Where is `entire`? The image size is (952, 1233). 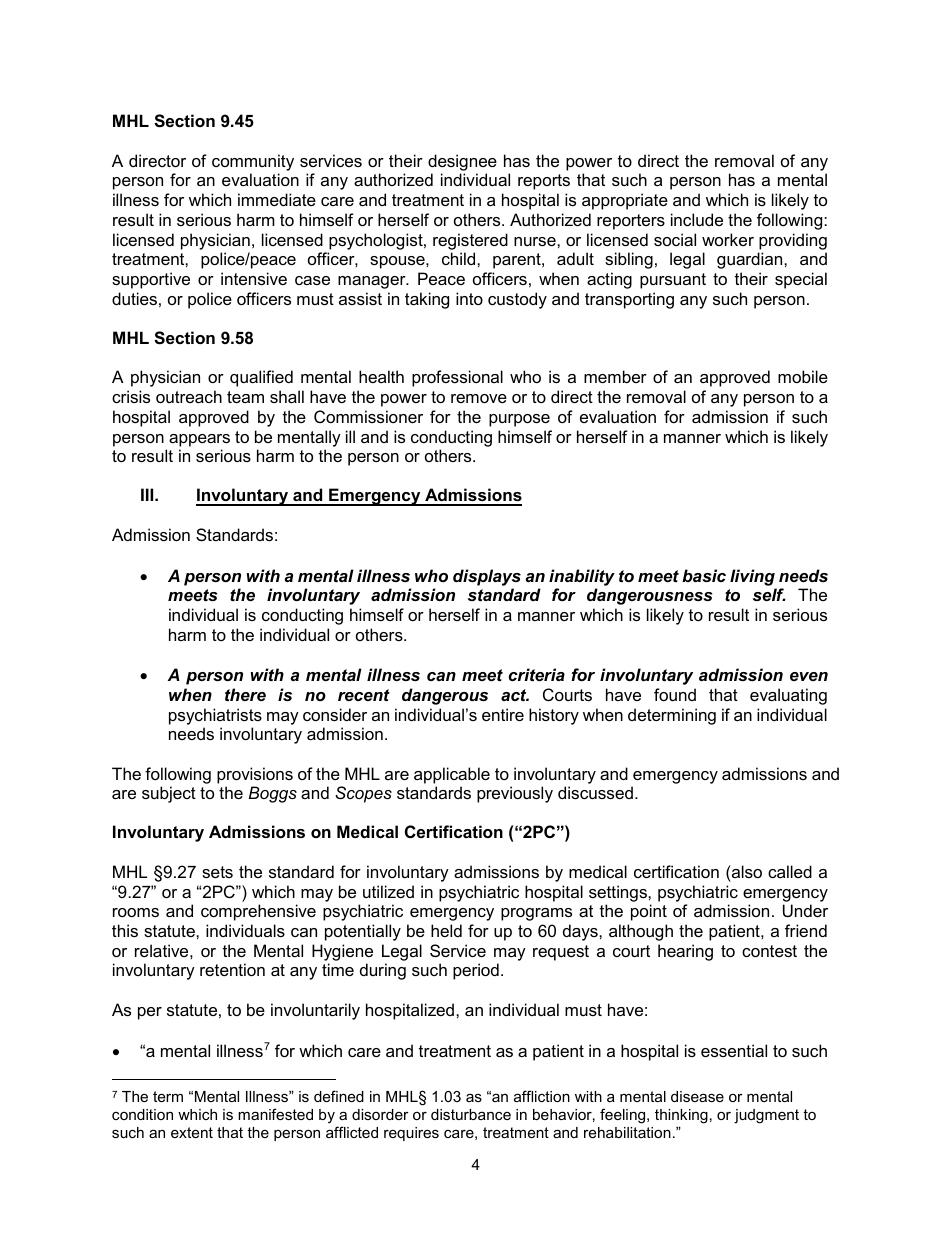 entire is located at coordinates (503, 714).
